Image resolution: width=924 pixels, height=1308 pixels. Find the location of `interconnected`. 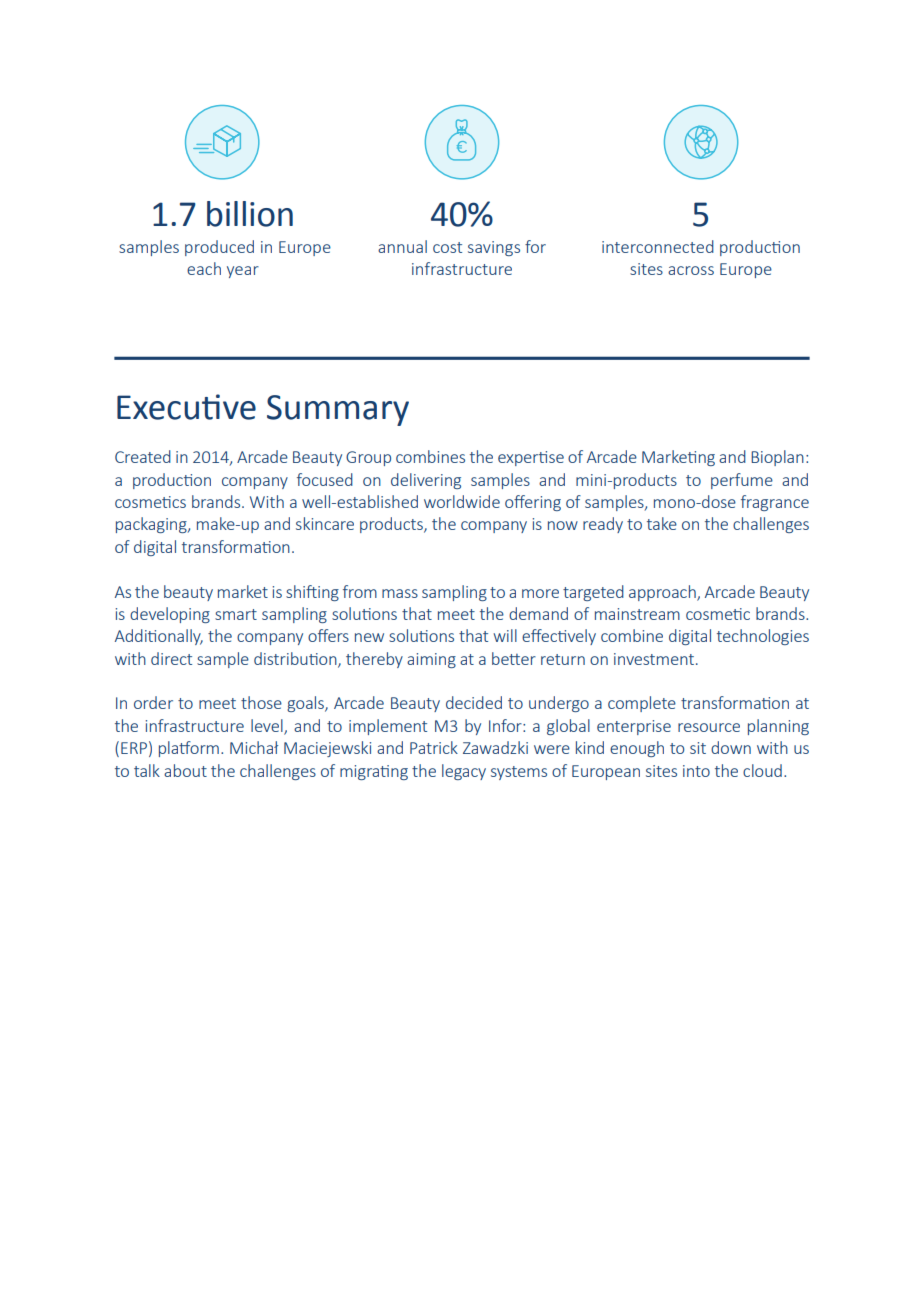

interconnected is located at coordinates (658, 246).
